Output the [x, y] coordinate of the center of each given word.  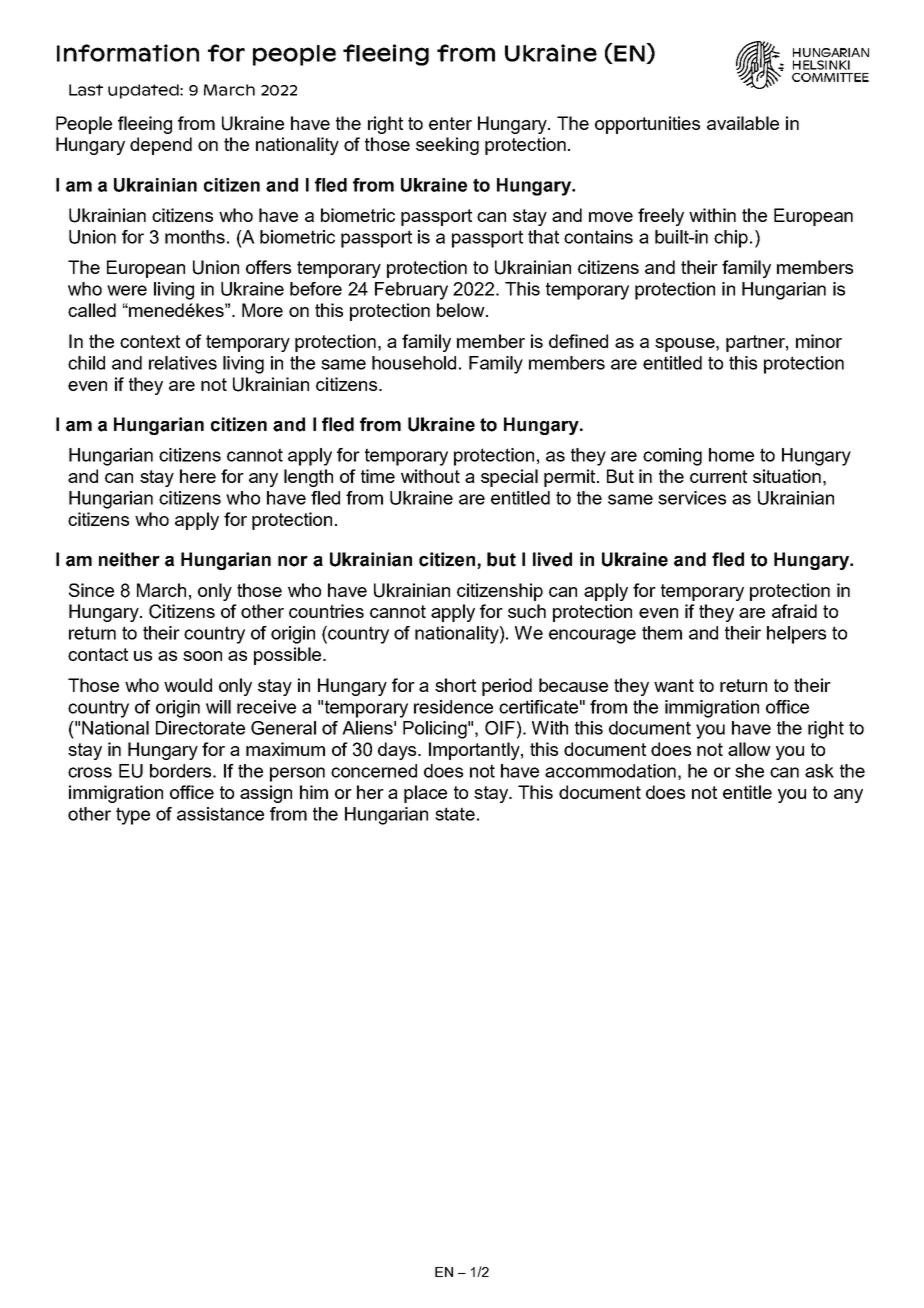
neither [129, 559]
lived [552, 559]
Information [128, 53]
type [133, 816]
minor [819, 341]
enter [450, 123]
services [692, 498]
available [743, 123]
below [462, 310]
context [150, 341]
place [425, 794]
